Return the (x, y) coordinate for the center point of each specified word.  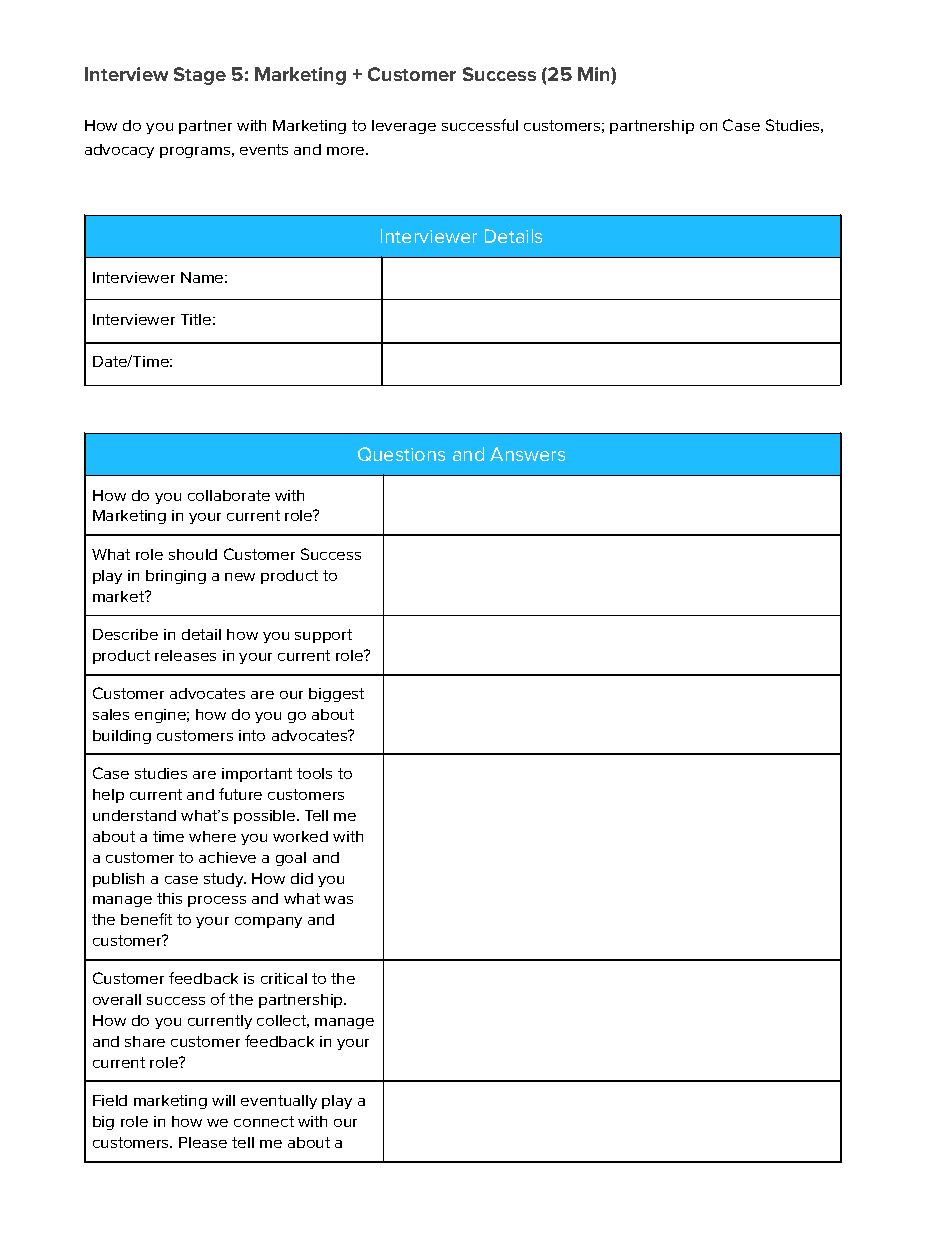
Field (110, 1100)
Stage (200, 76)
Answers (527, 454)
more (347, 151)
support (323, 636)
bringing (176, 577)
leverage (404, 127)
